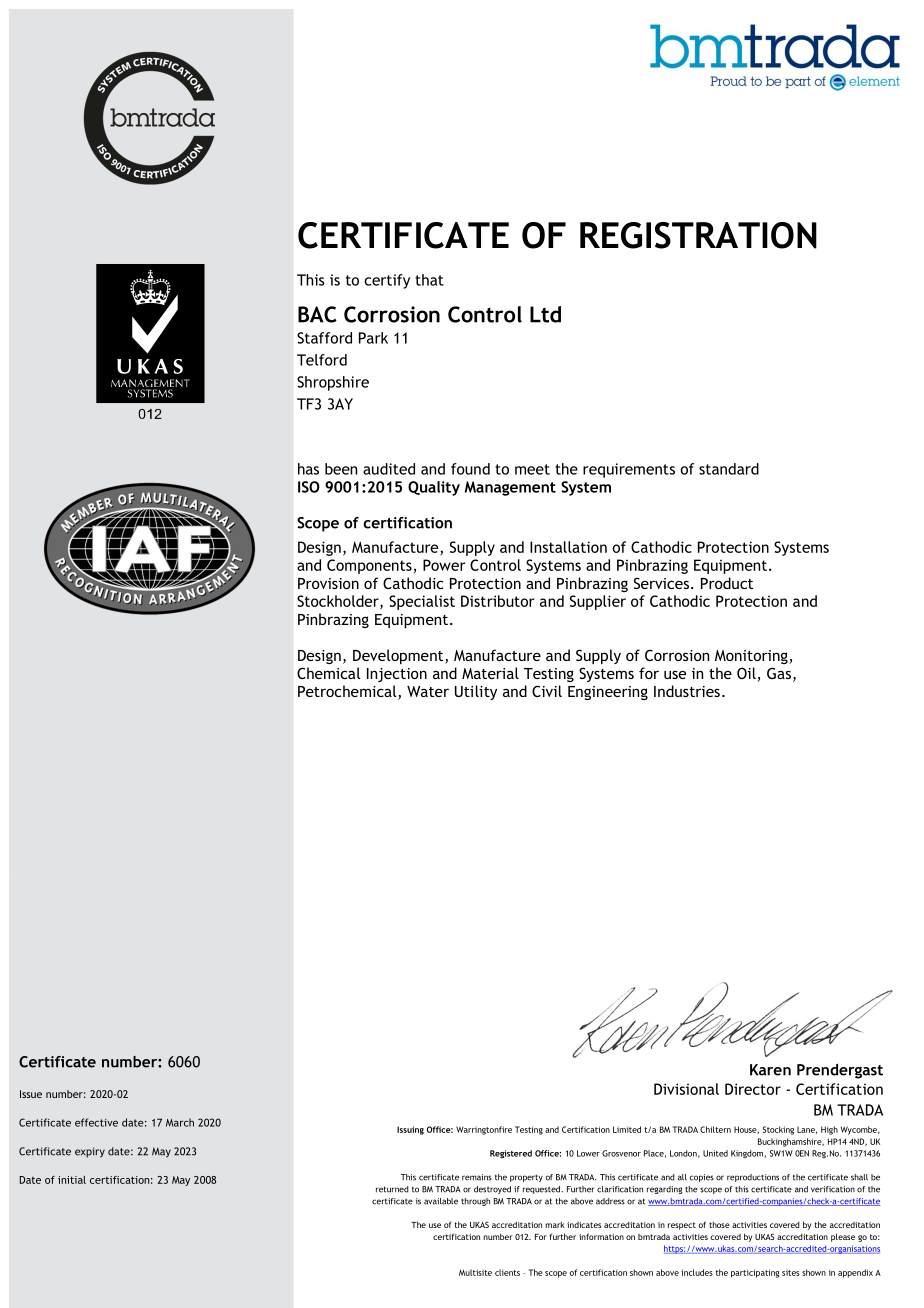 Image resolution: width=924 pixels, height=1308 pixels. I want to click on Injection, so click(397, 675).
